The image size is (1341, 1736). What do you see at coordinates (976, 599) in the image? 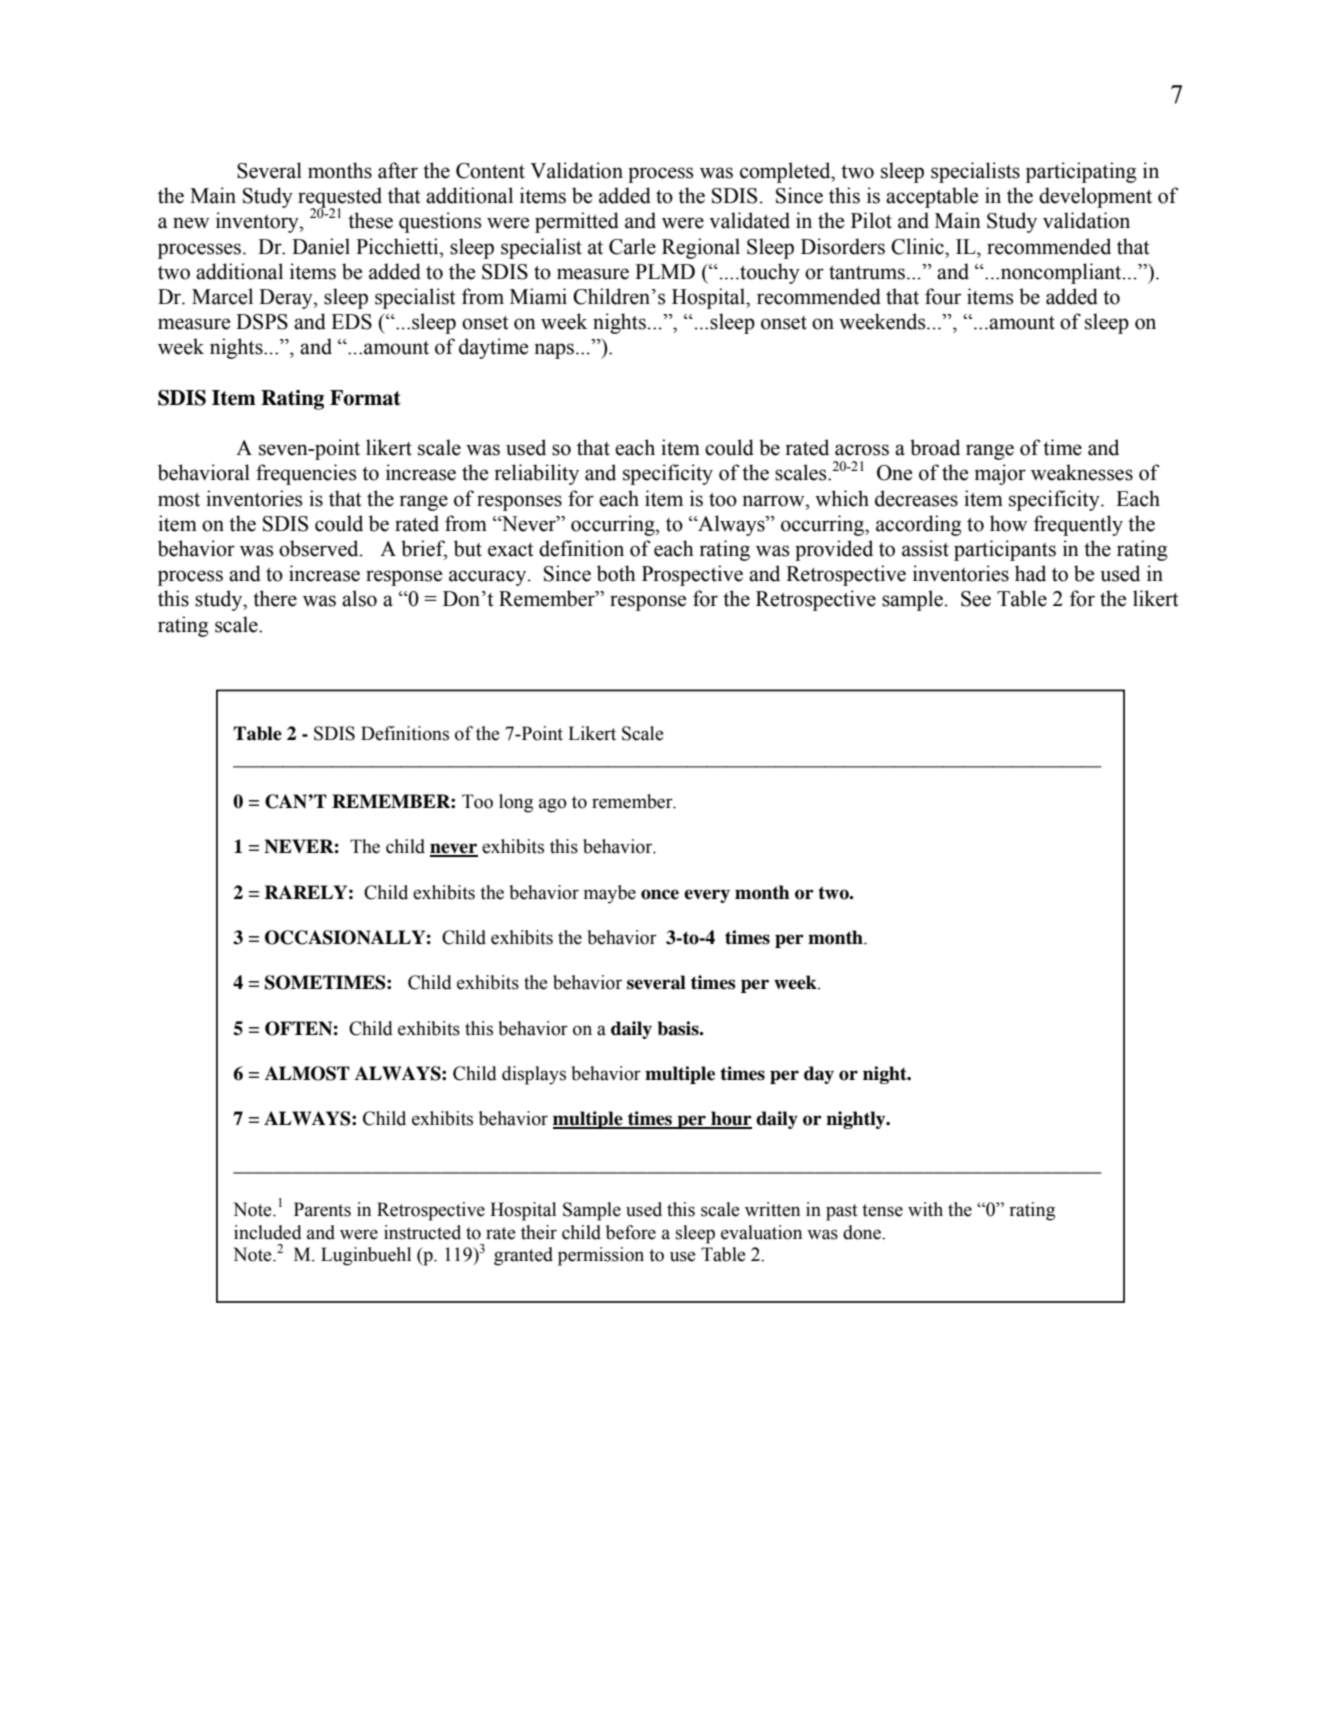
I see `See` at bounding box center [976, 599].
